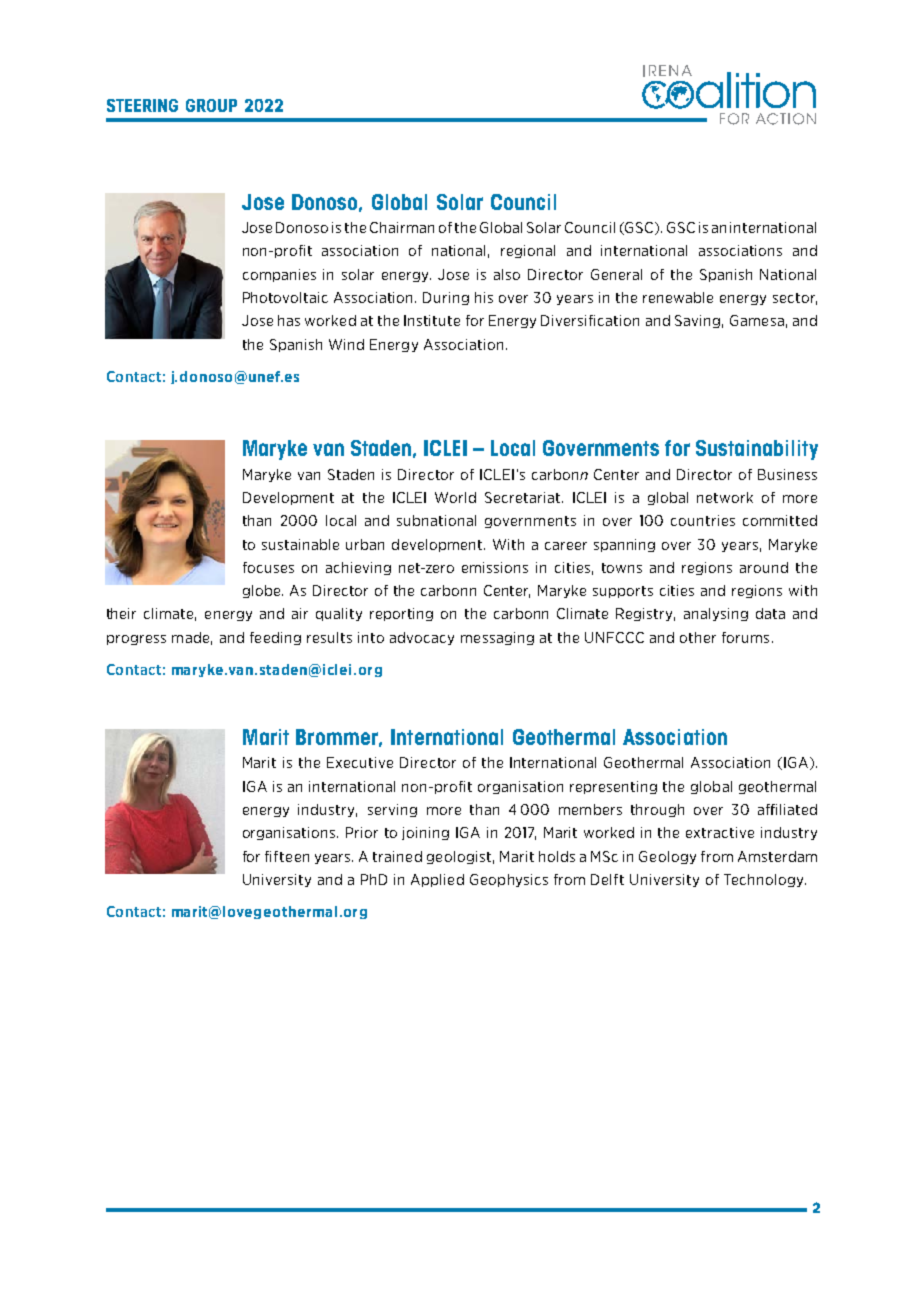 Image resolution: width=924 pixels, height=1308 pixels. Describe the element at coordinates (616, 274) in the screenshot. I see `General` at that location.
